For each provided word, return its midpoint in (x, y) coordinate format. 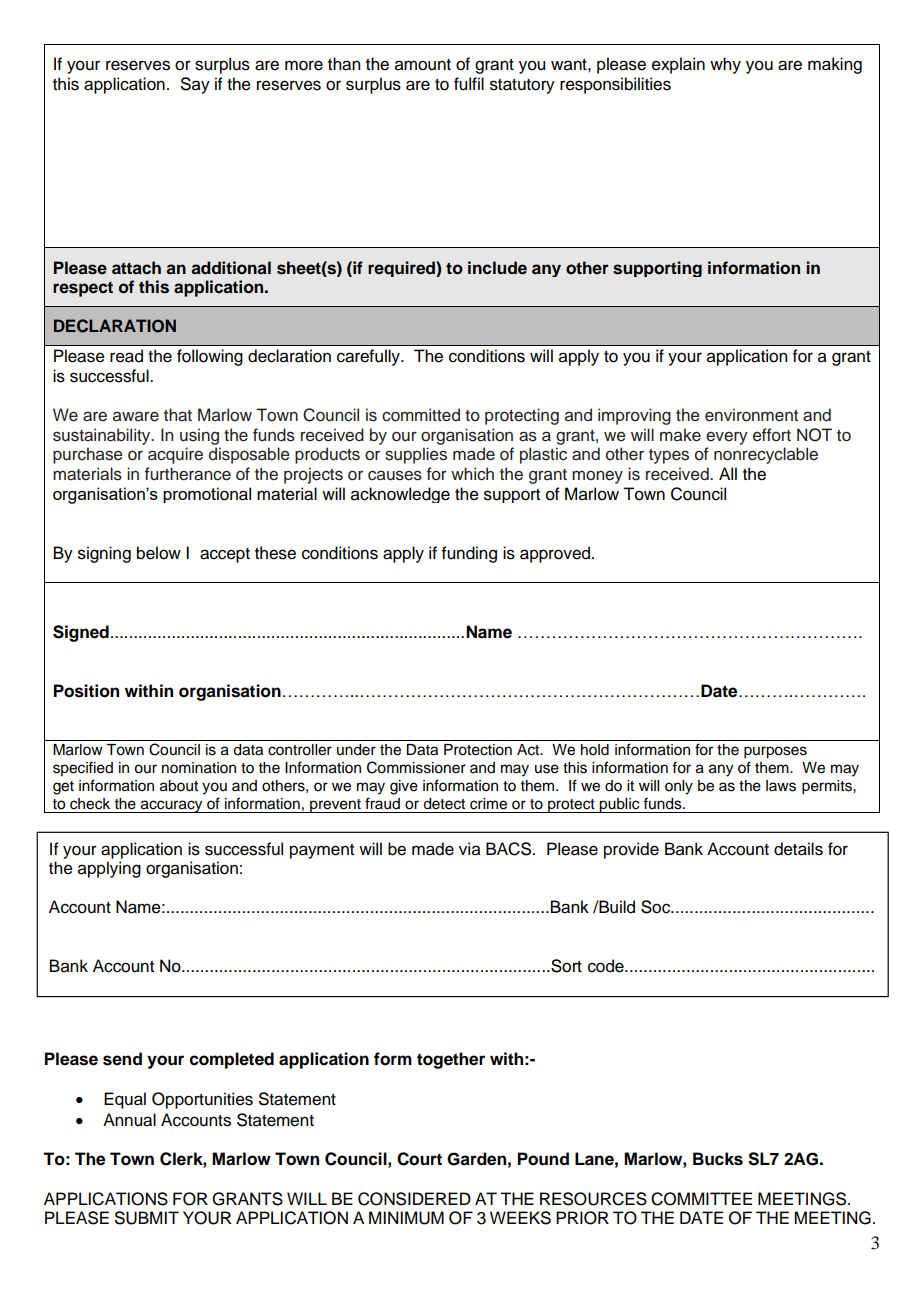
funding (469, 554)
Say (195, 85)
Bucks (718, 1159)
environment (751, 415)
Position (86, 691)
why (725, 65)
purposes (775, 752)
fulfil (469, 84)
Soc (657, 907)
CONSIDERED (414, 1199)
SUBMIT (147, 1218)
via (470, 849)
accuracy (172, 806)
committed (421, 415)
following (210, 357)
